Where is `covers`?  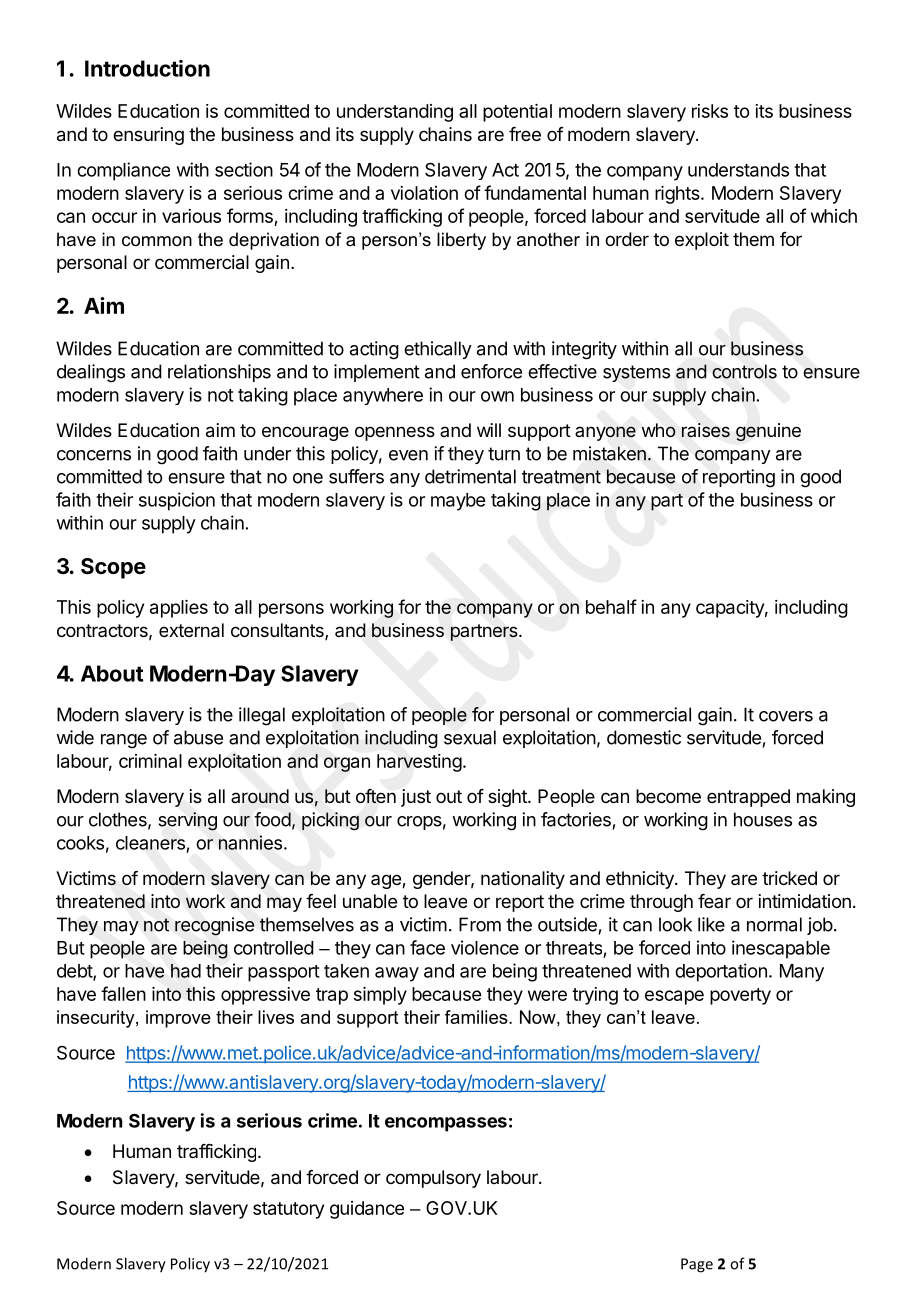
covers is located at coordinates (786, 716).
